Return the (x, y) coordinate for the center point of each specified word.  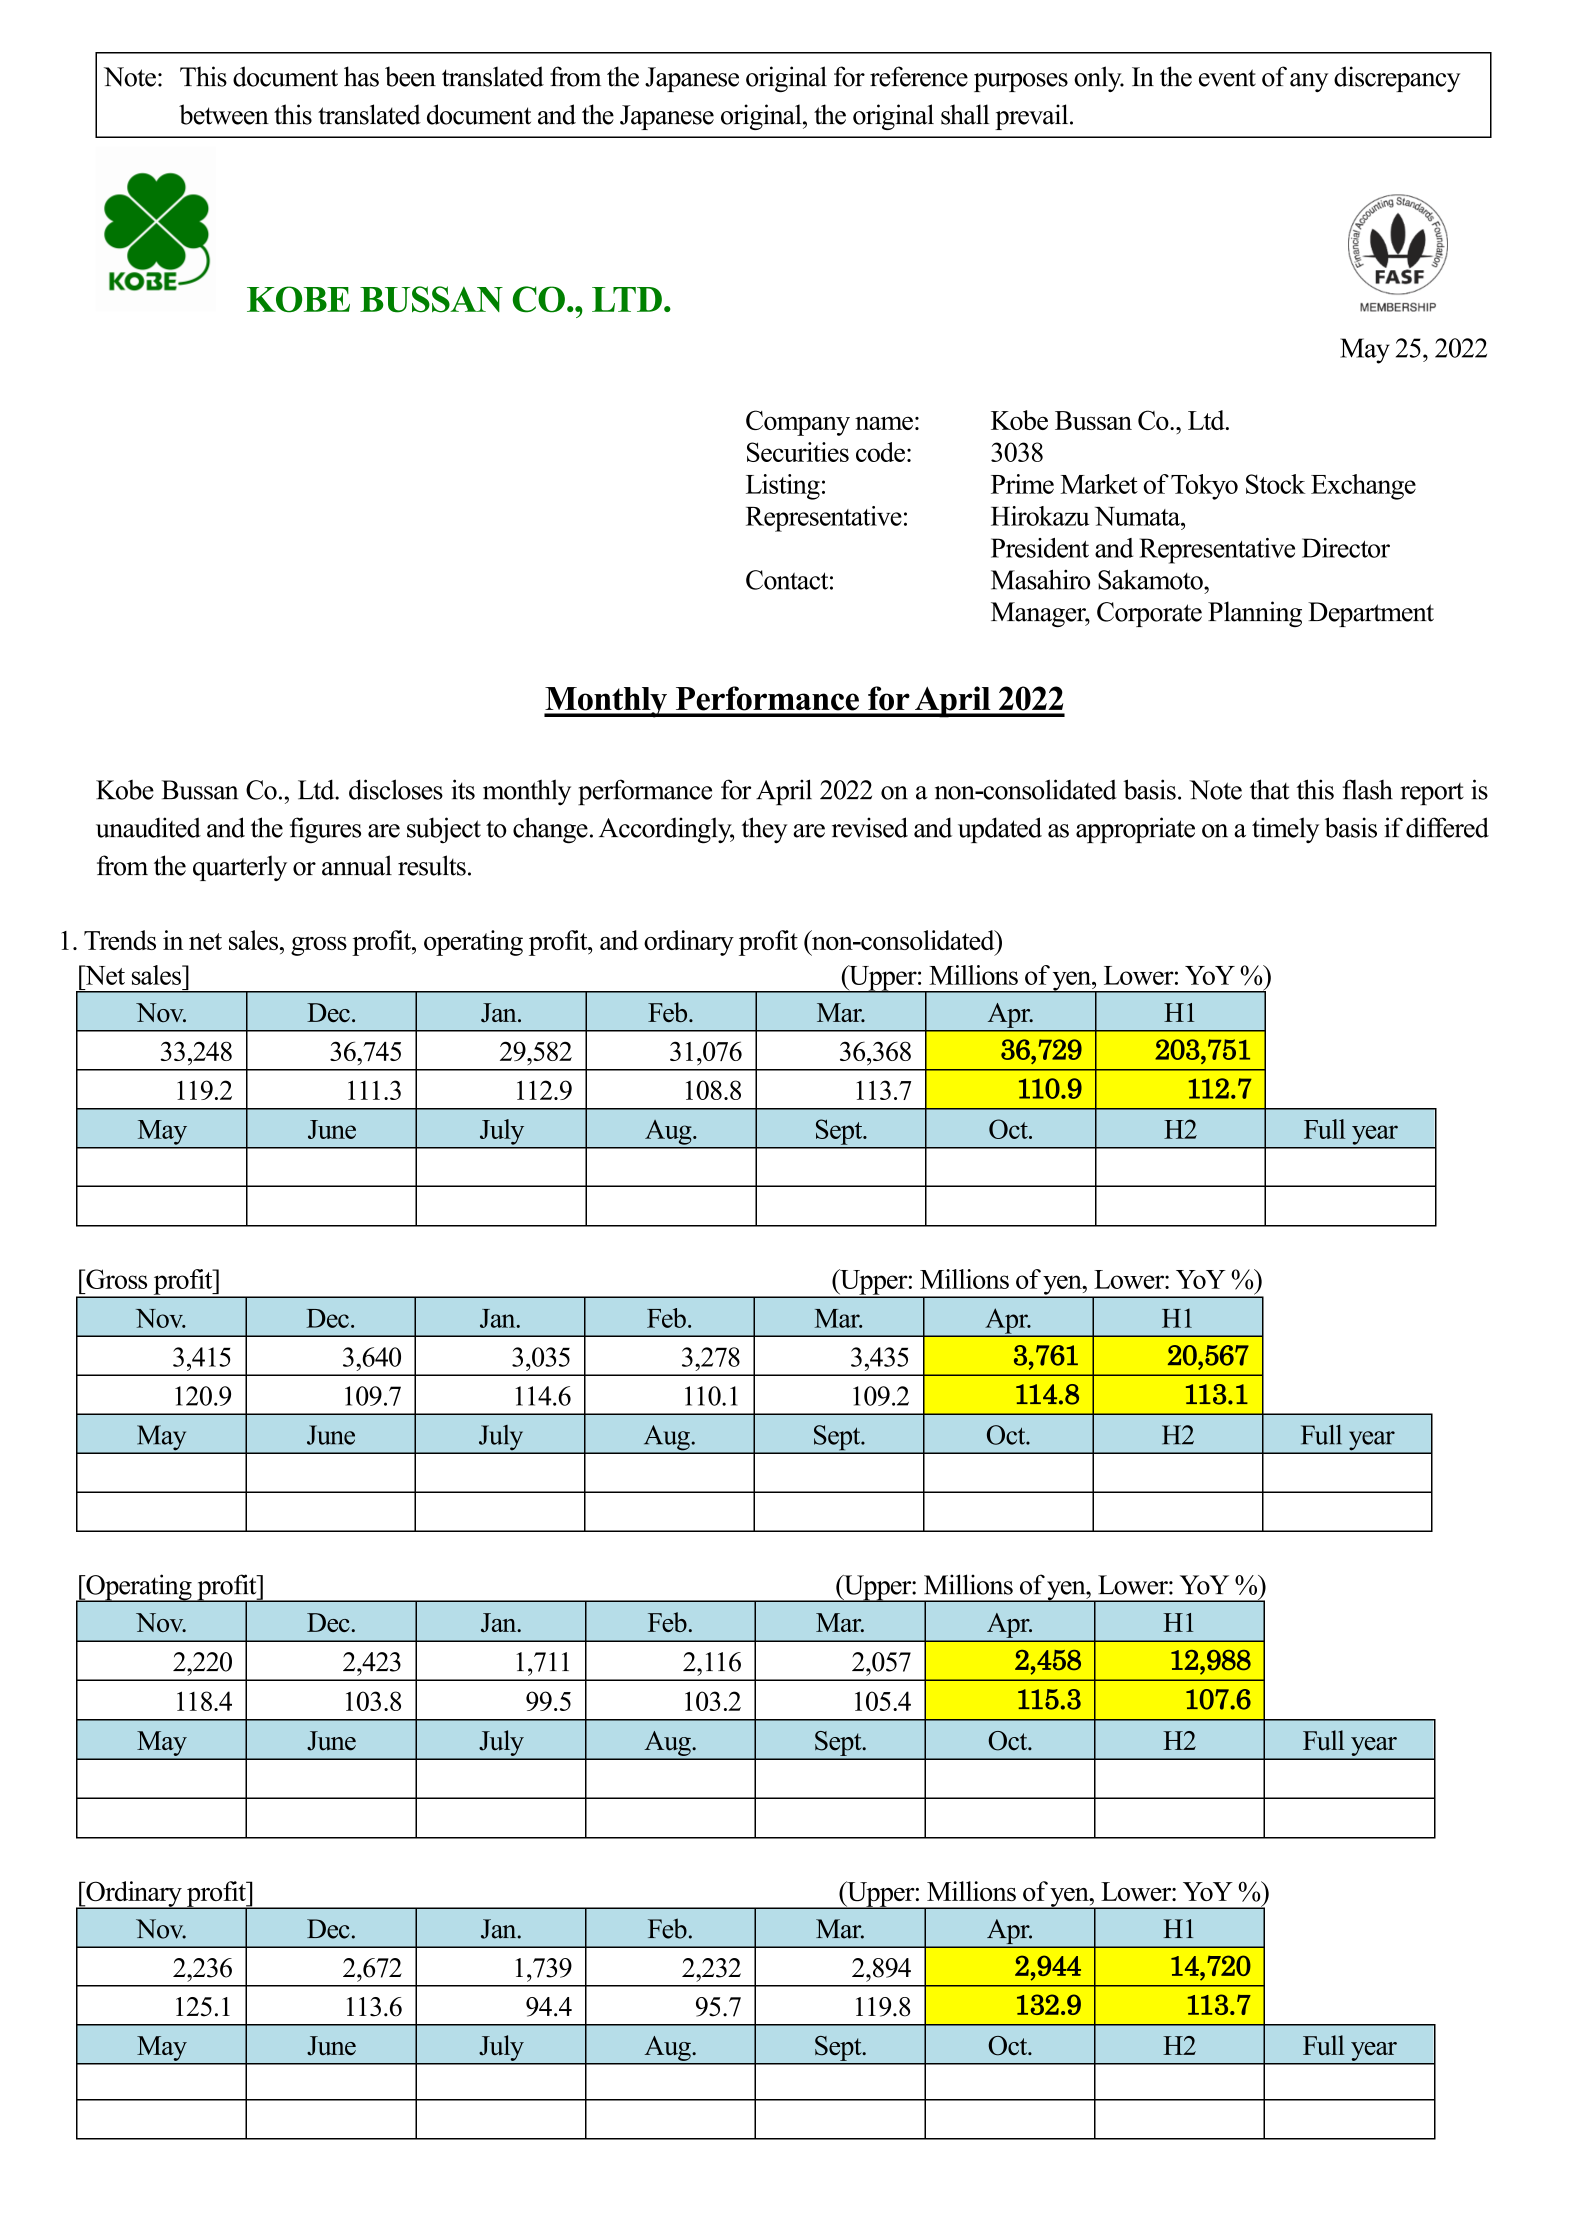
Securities (798, 452)
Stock (1276, 484)
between (224, 114)
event (1227, 78)
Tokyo (1204, 487)
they (764, 830)
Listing (783, 487)
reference (919, 76)
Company (798, 423)
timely (1285, 830)
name (884, 423)
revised (870, 827)
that (1269, 789)
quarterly (240, 868)
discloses (396, 789)
